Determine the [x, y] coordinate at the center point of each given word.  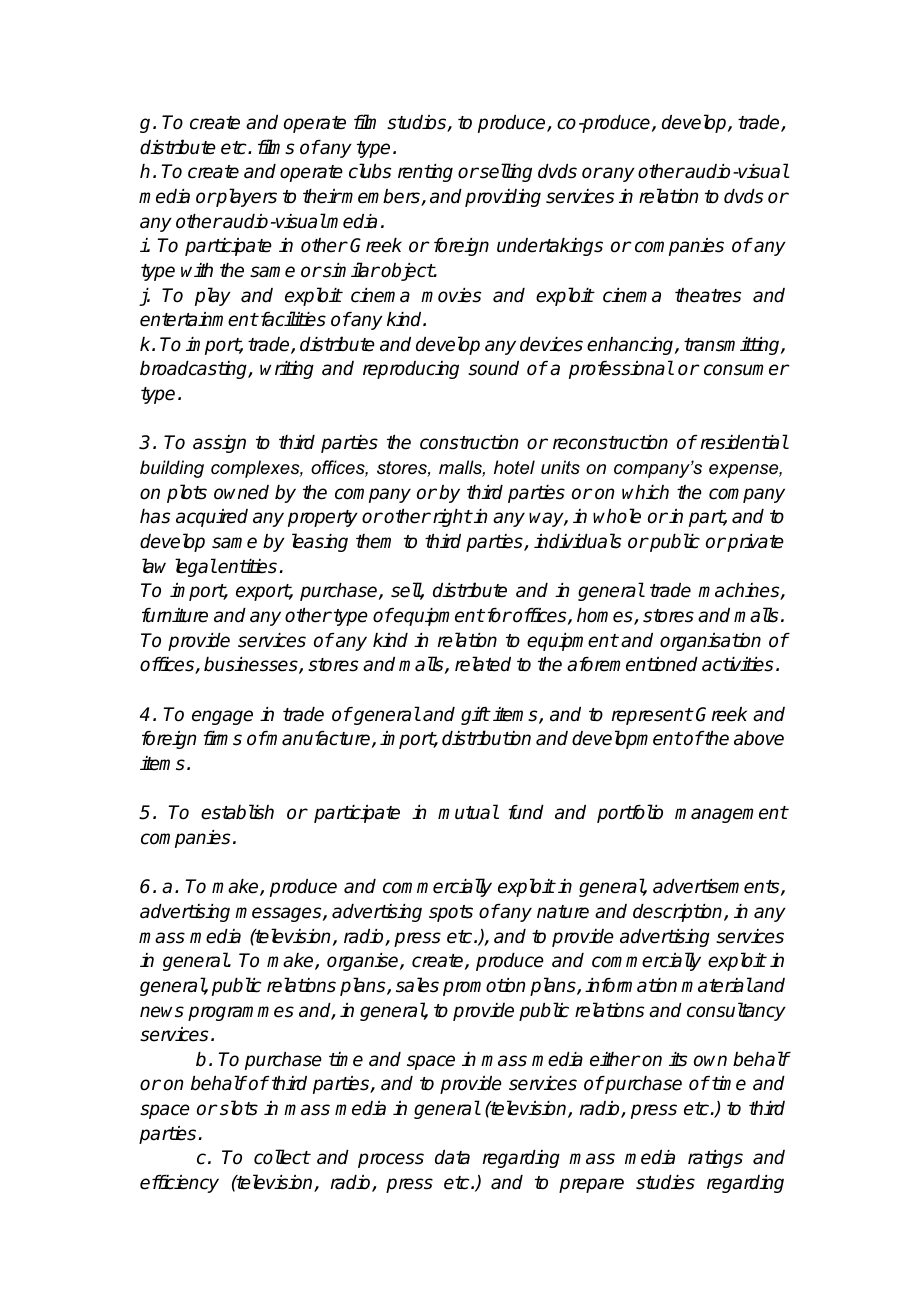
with [197, 270]
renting [425, 173]
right [452, 518]
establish [237, 812]
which [645, 492]
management [731, 814]
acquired [212, 518]
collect [282, 1157]
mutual [468, 812]
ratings [715, 1159]
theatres [708, 295]
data [452, 1157]
